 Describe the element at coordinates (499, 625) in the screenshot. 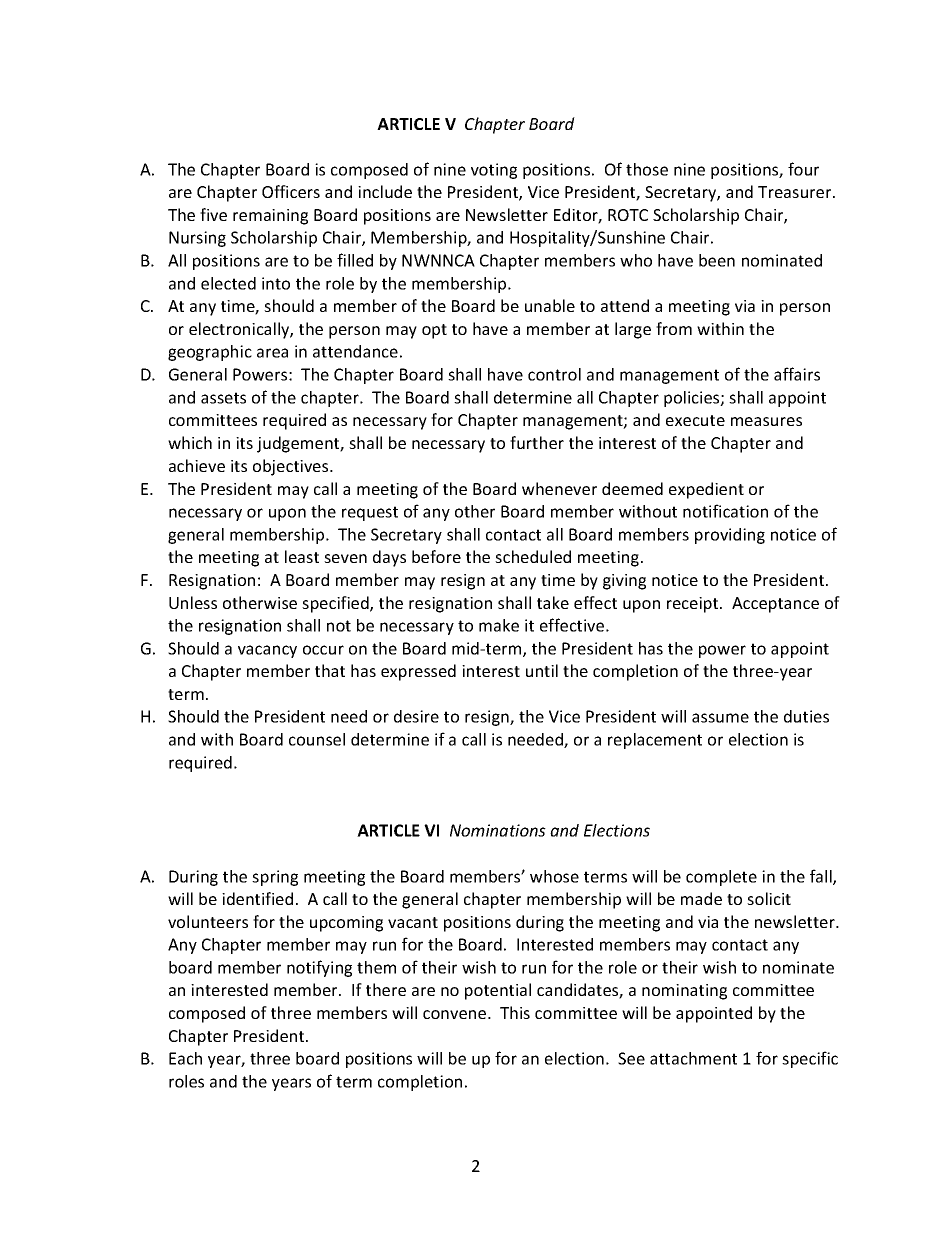

I see `make` at that location.
